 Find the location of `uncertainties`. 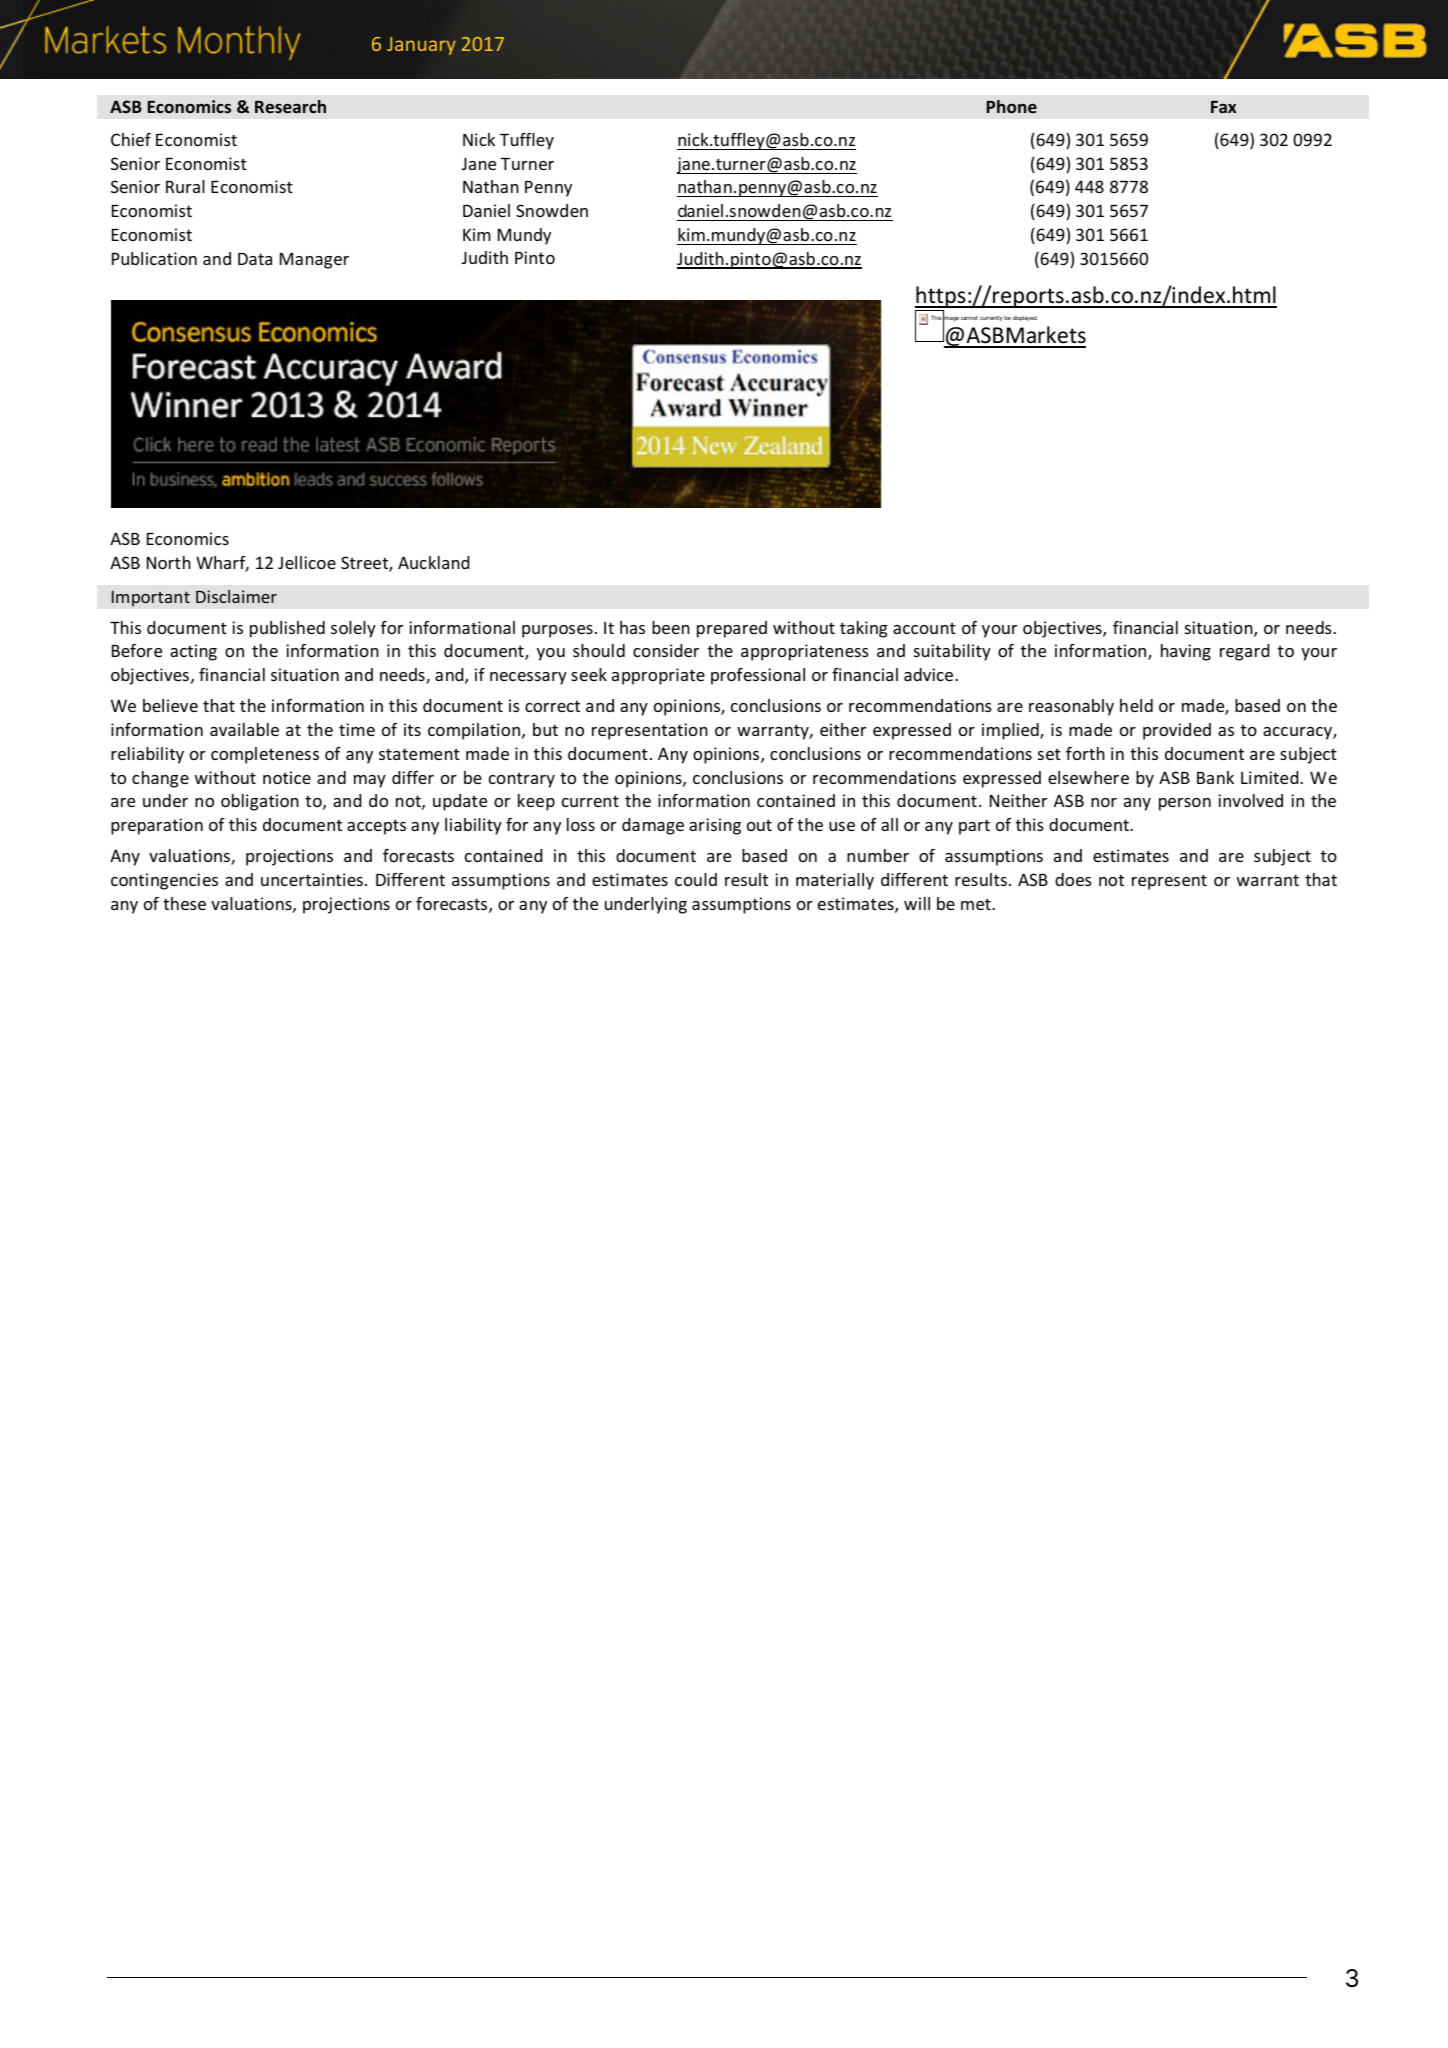

uncertainties is located at coordinates (312, 879).
